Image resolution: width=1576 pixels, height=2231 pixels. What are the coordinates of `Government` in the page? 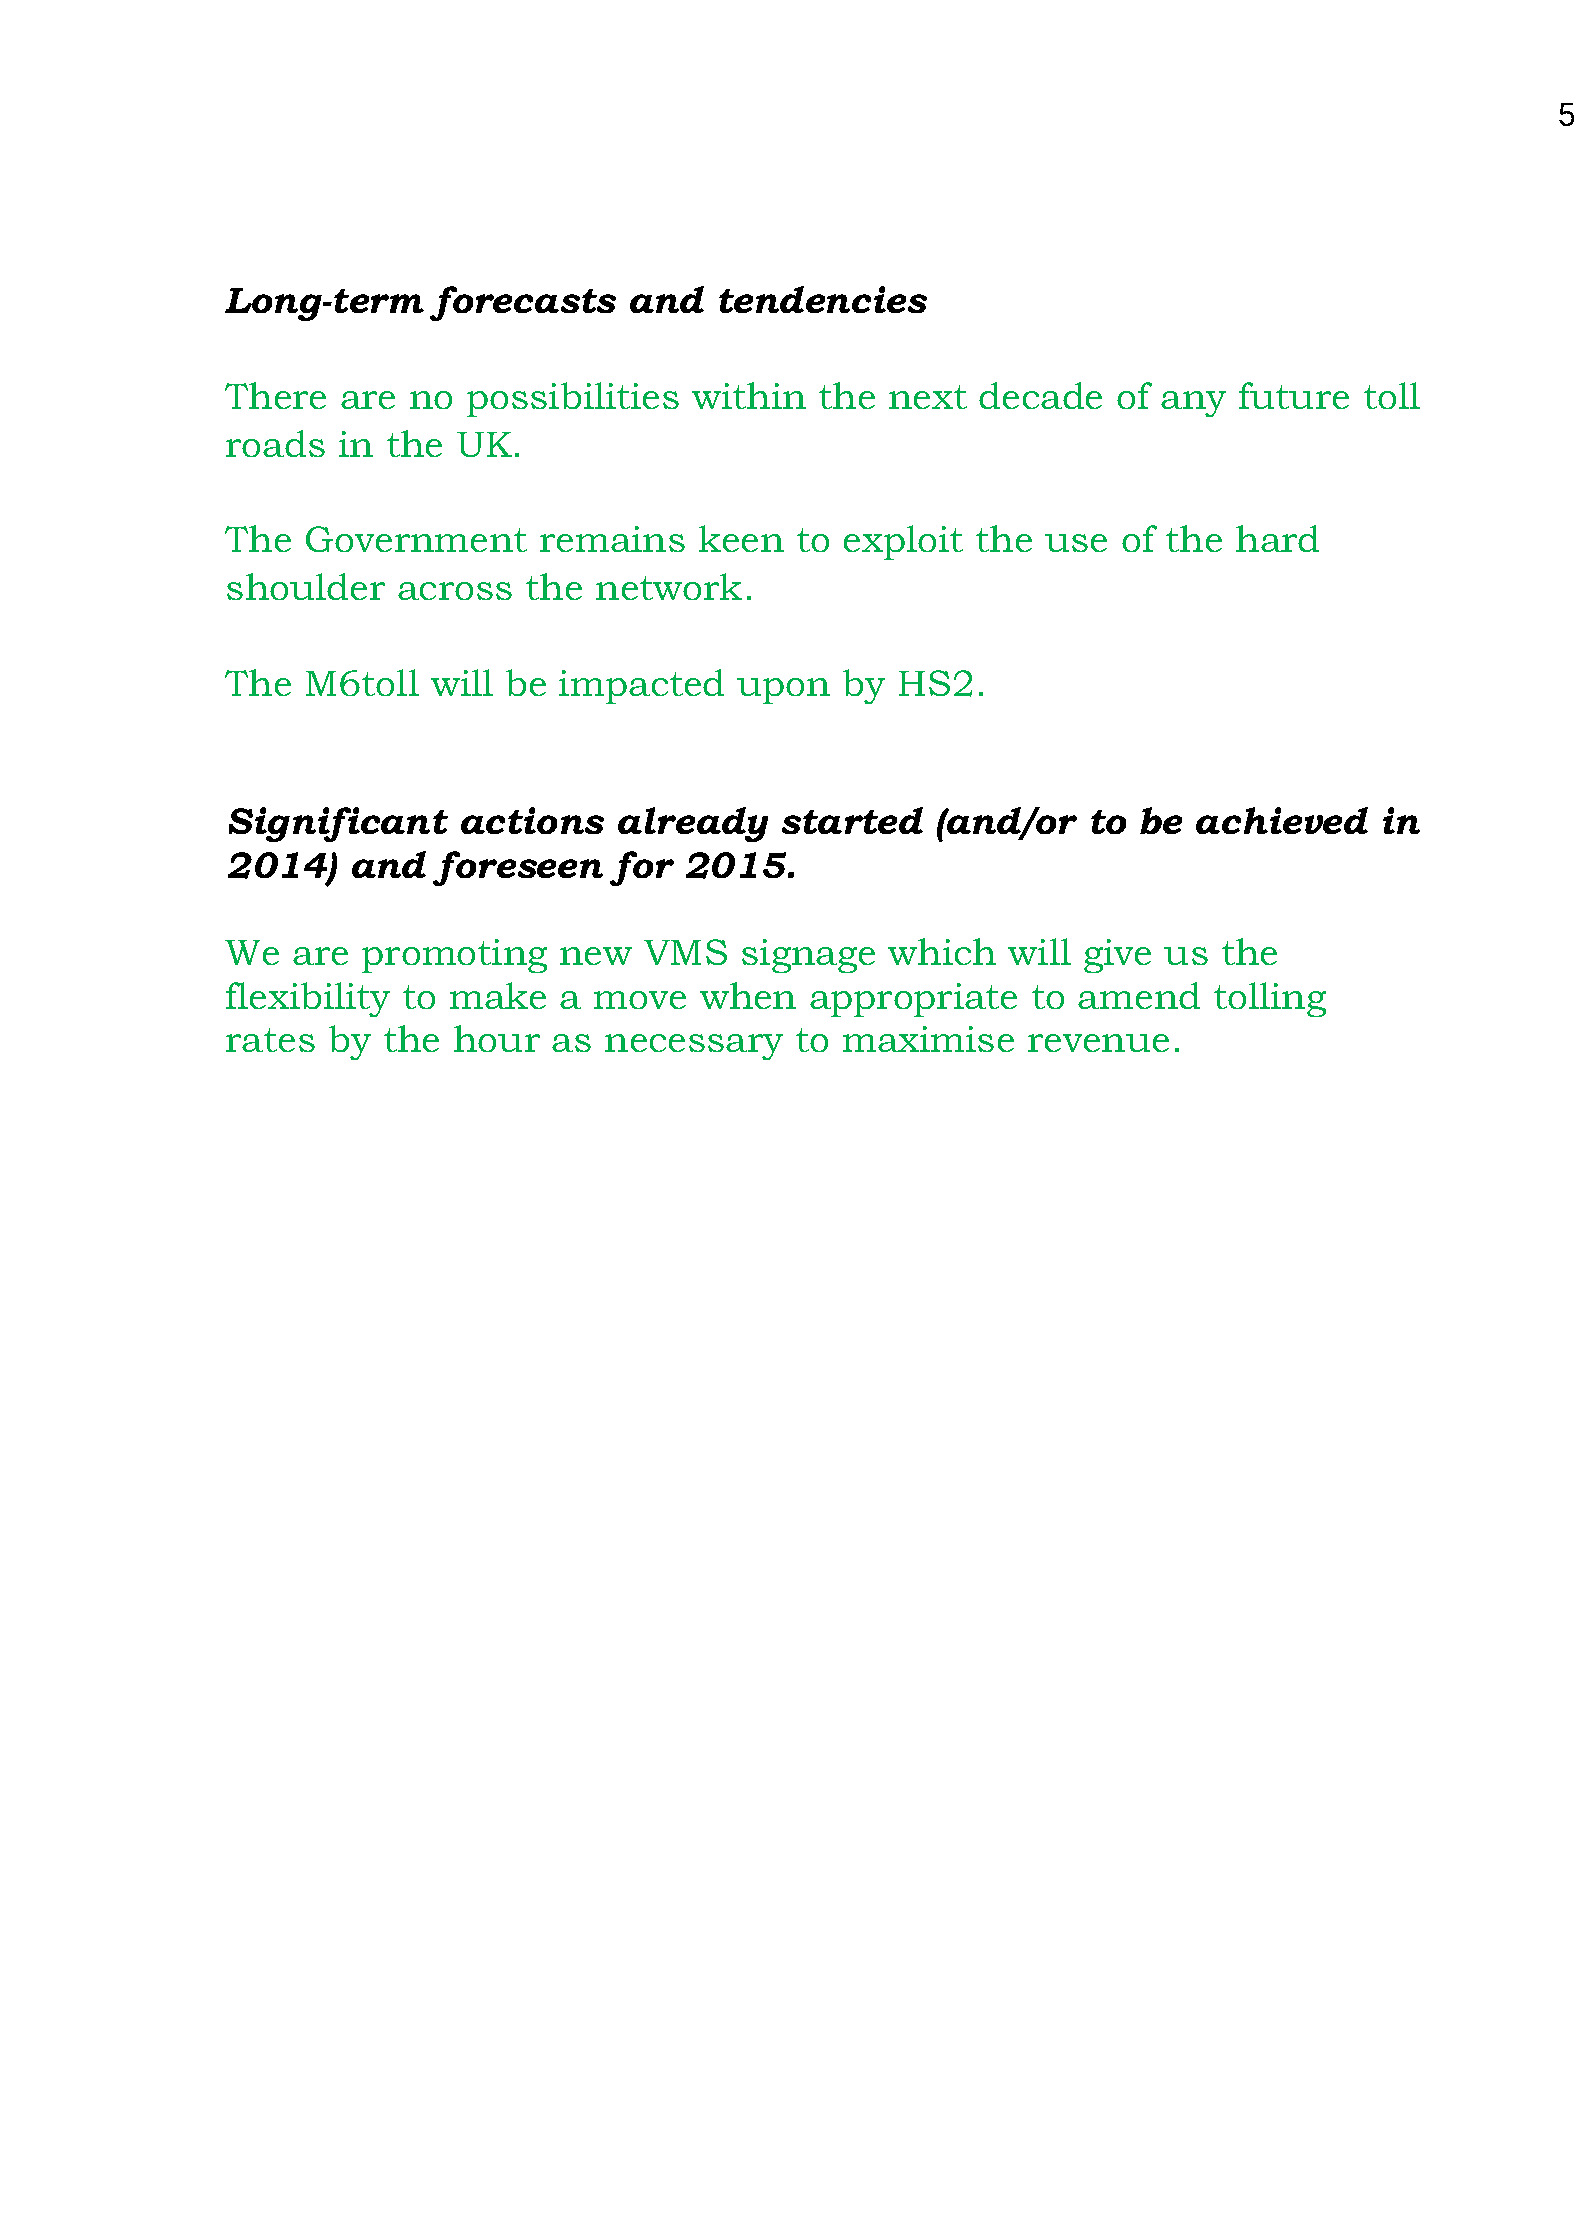 It's located at (416, 539).
